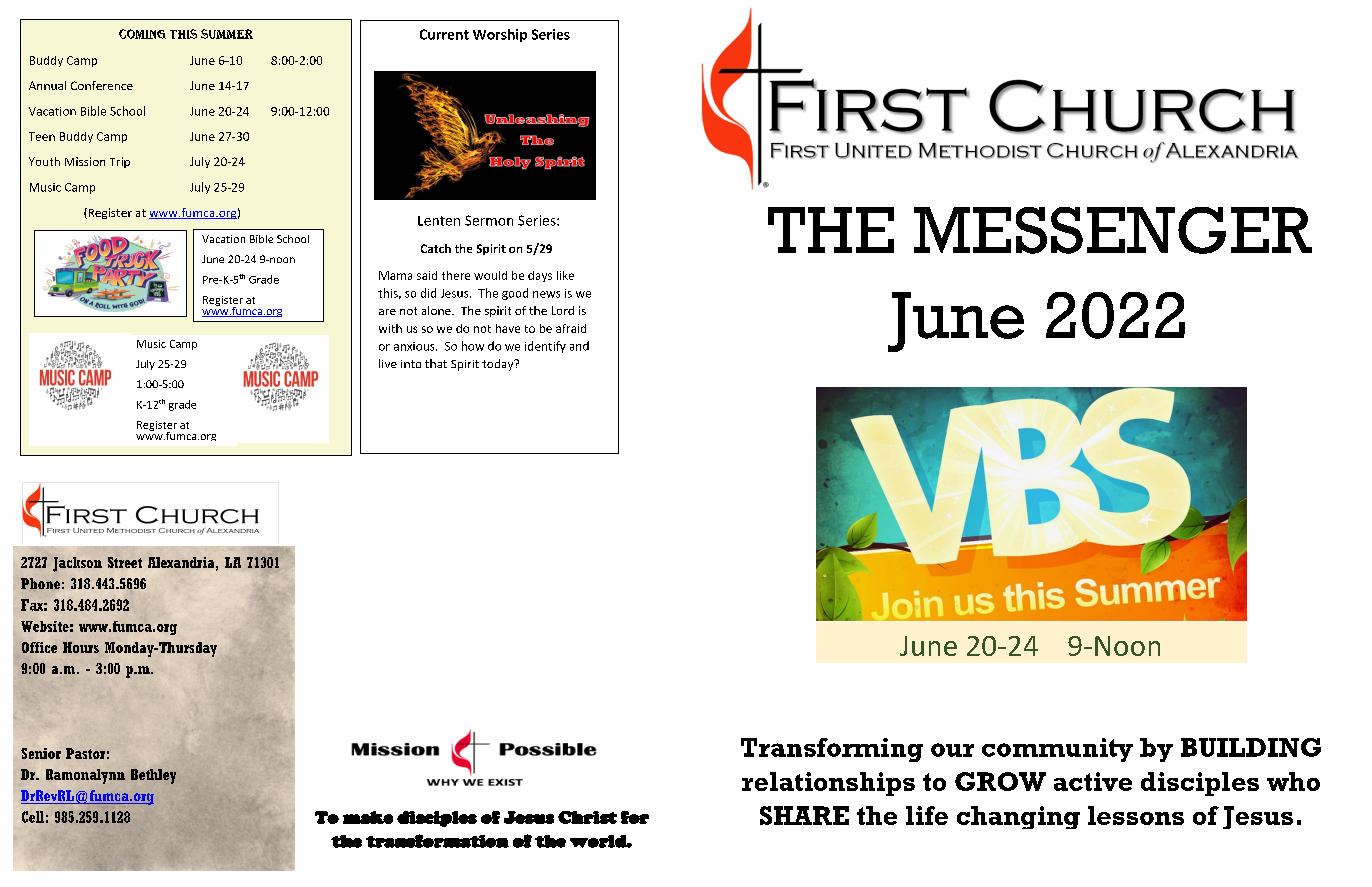  Describe the element at coordinates (565, 275) in the screenshot. I see `like` at that location.
